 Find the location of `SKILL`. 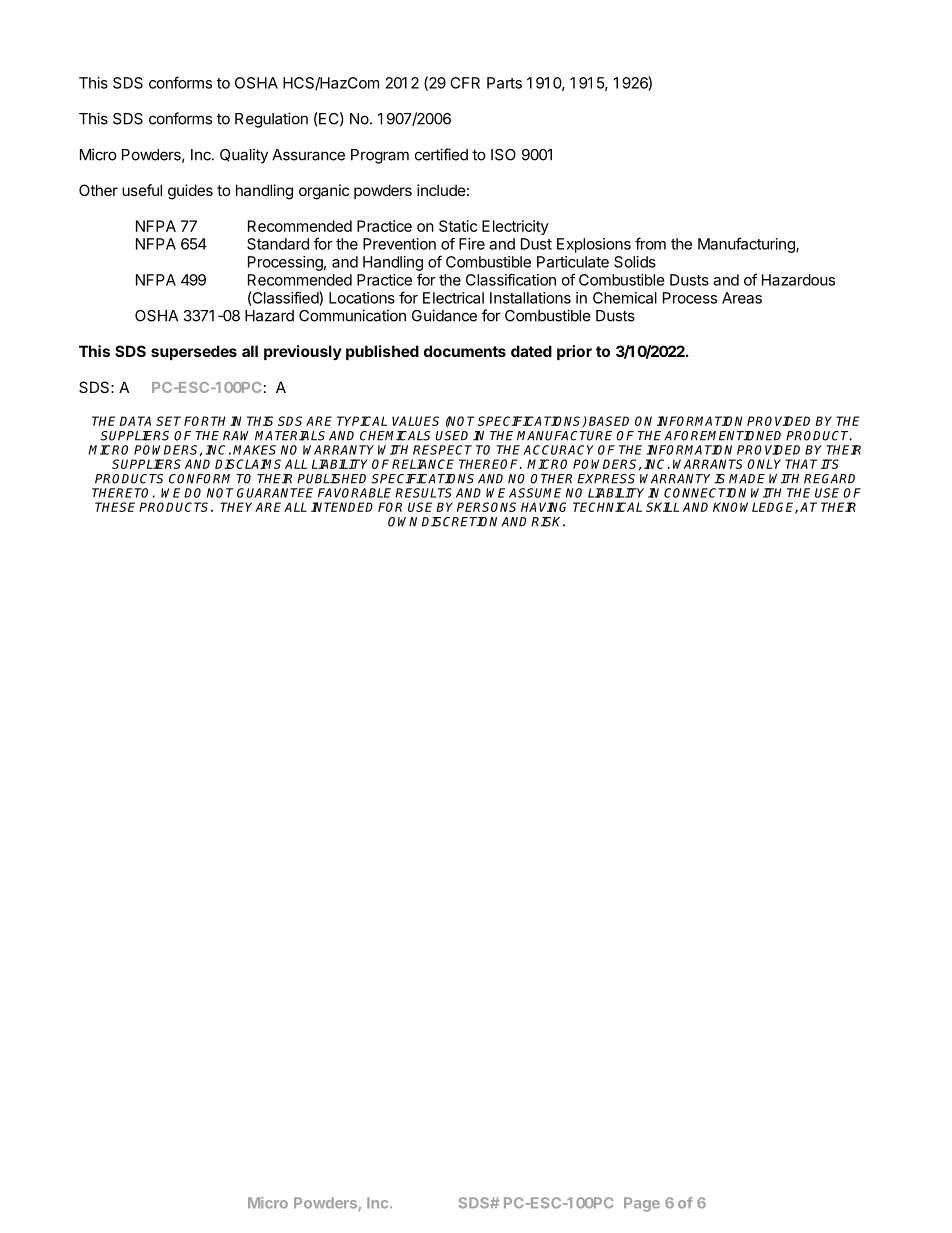

SKILL is located at coordinates (662, 507).
